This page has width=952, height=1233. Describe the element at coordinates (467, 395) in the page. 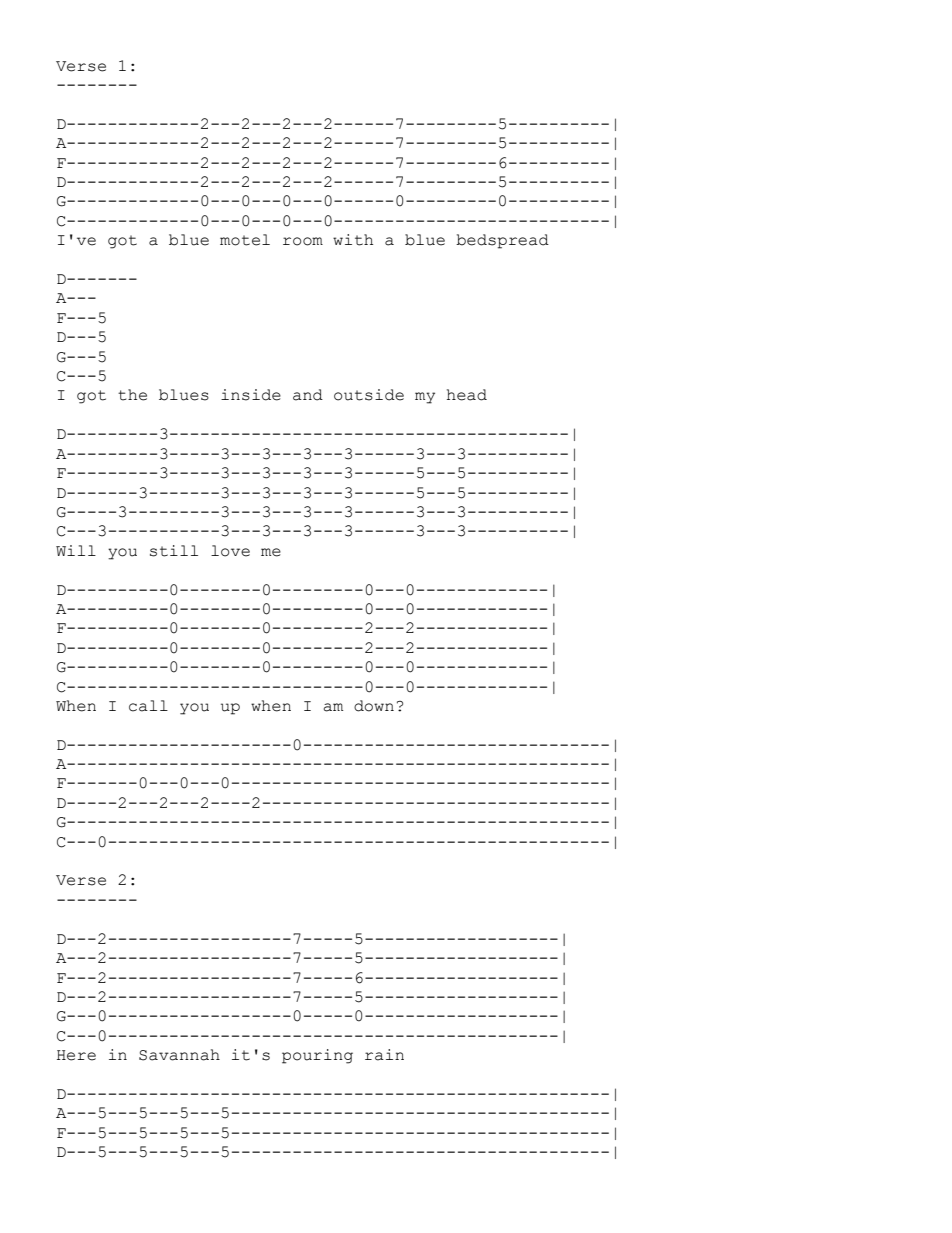

I see `head` at that location.
